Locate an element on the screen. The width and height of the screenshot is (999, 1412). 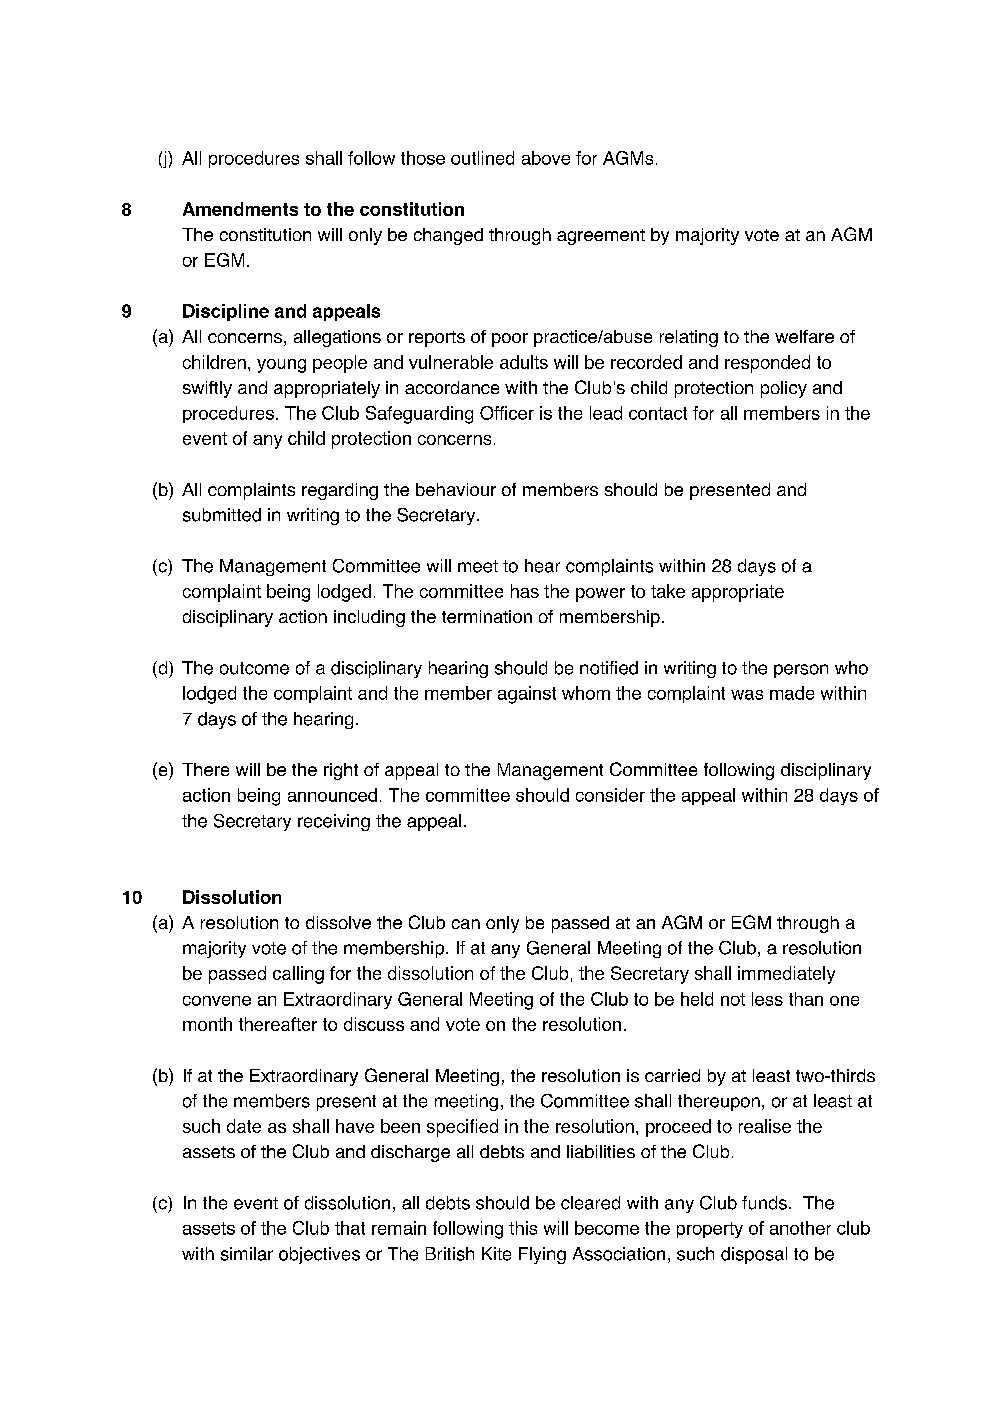
immediately is located at coordinates (786, 975).
